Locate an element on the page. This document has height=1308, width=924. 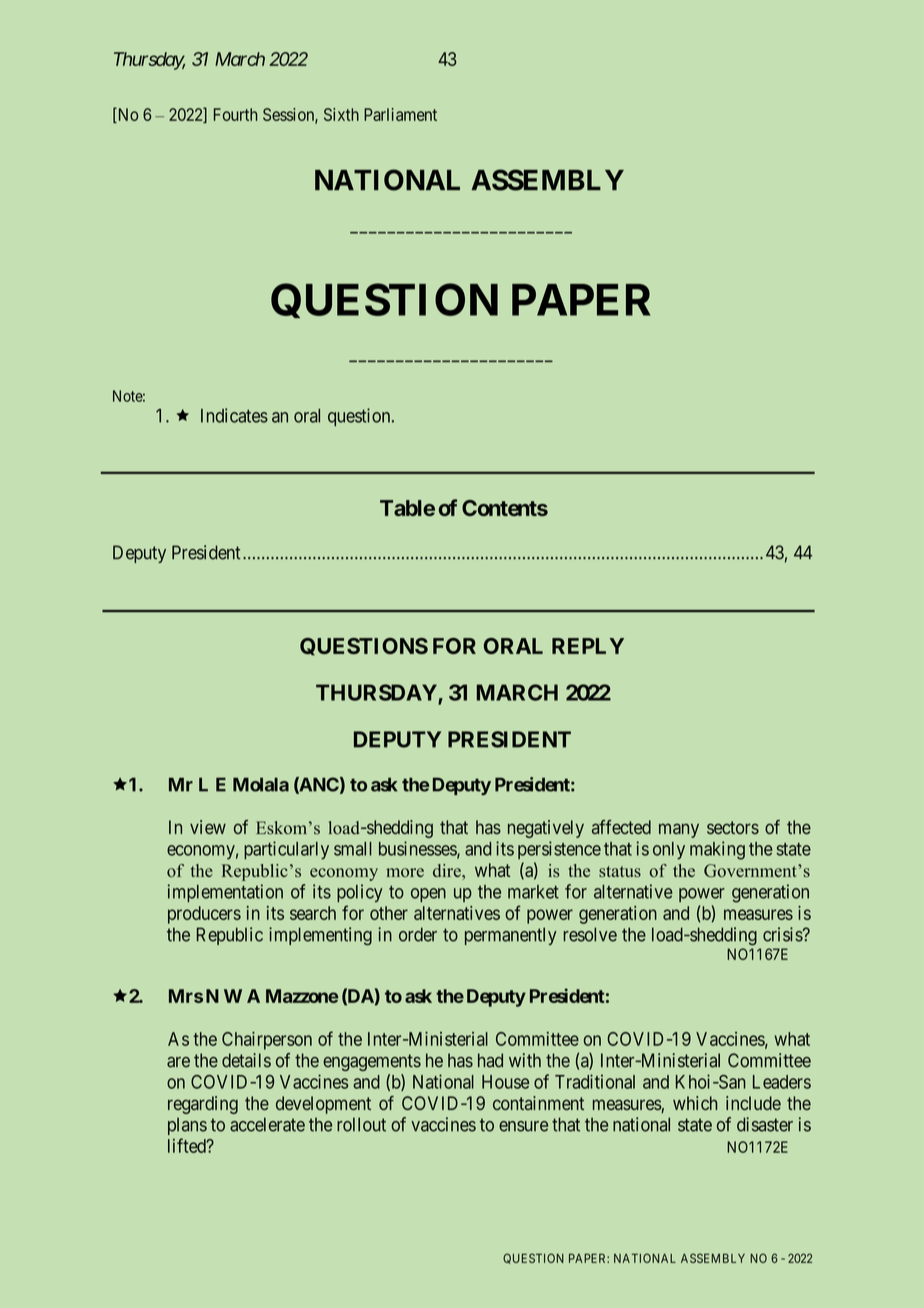
negatively is located at coordinates (546, 829).
